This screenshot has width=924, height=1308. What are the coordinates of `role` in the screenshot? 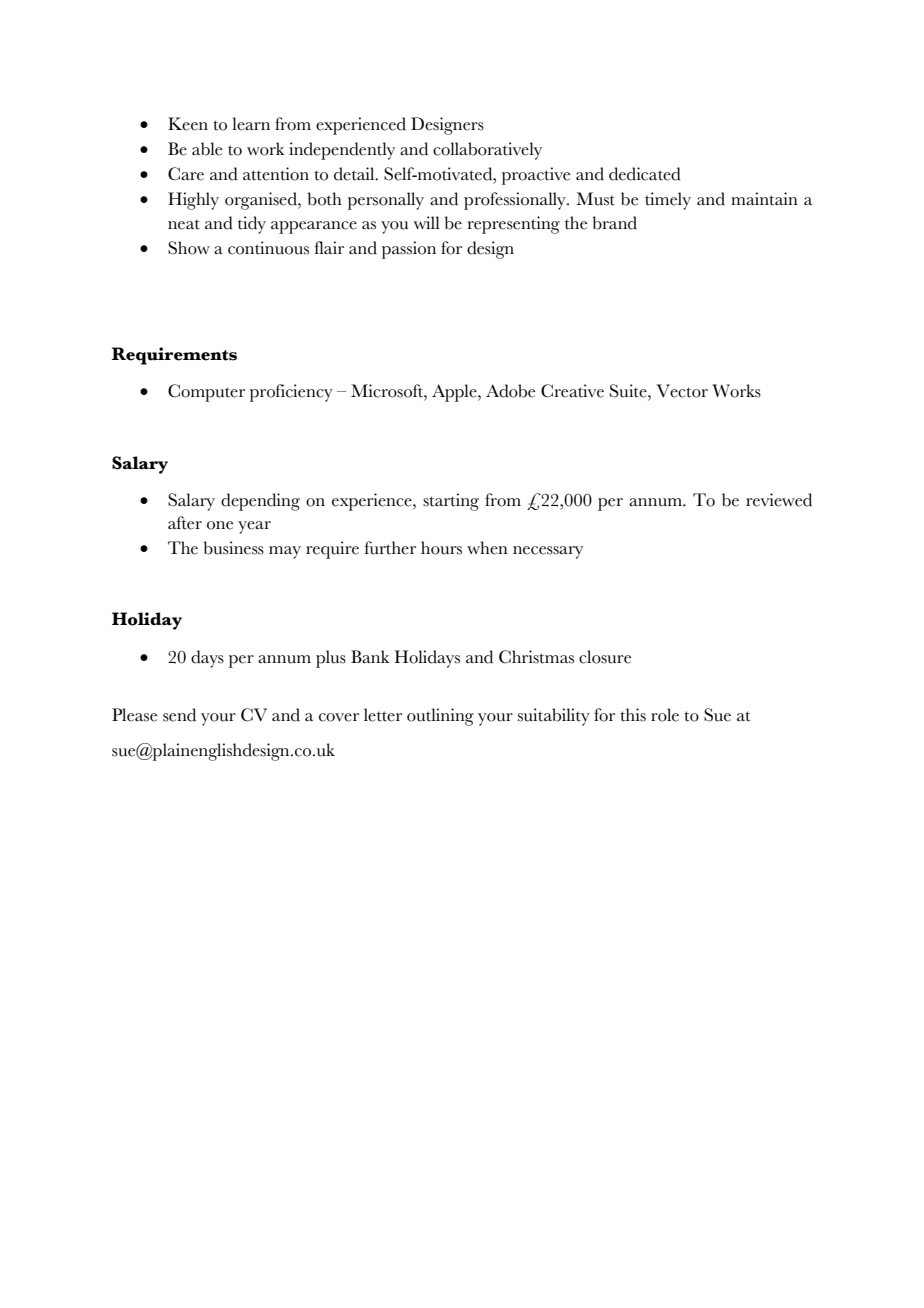 It's located at (665, 715).
